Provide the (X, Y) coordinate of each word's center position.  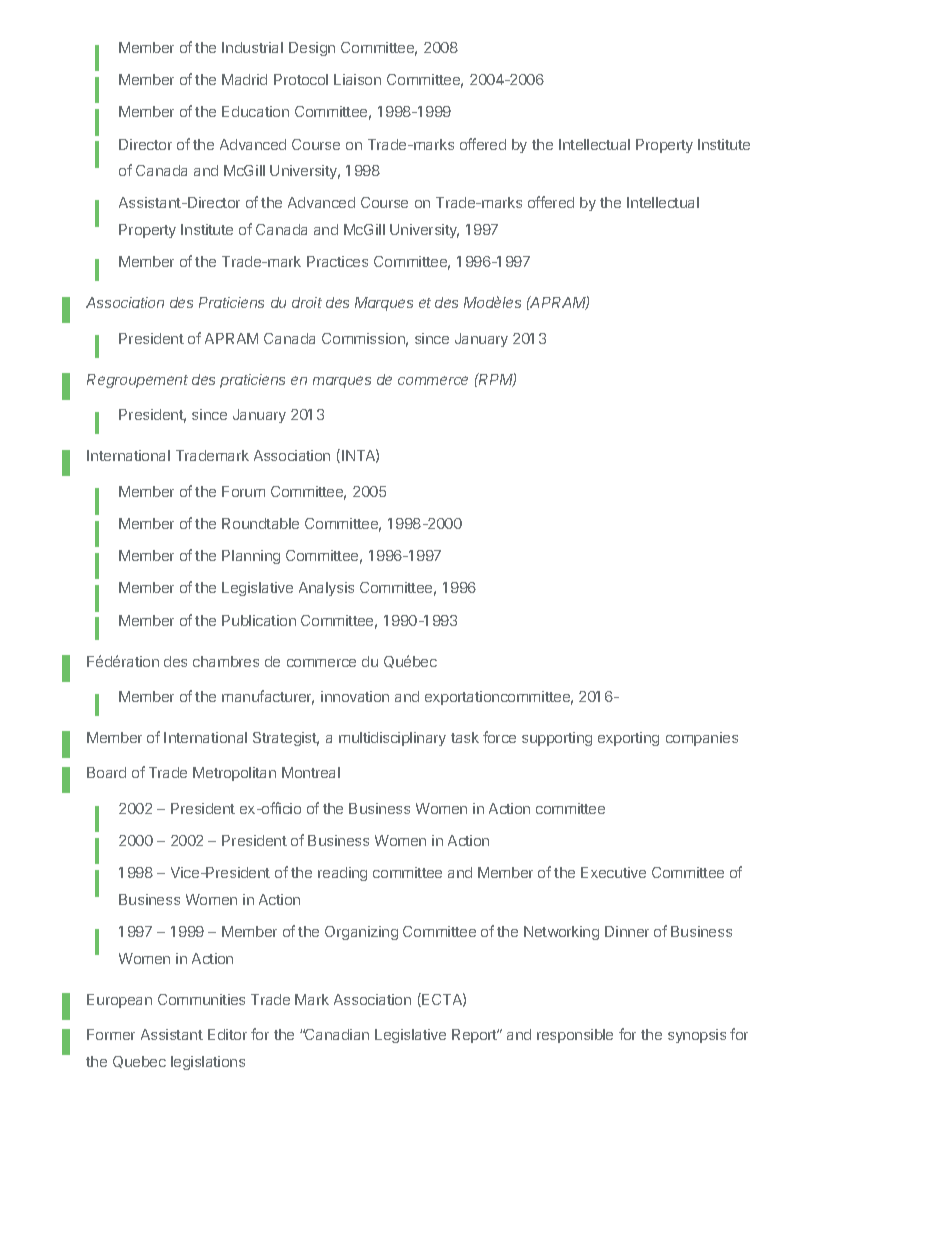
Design (312, 49)
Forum (243, 491)
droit (307, 302)
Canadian (336, 1034)
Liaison (357, 79)
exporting (628, 739)
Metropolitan (234, 774)
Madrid (244, 79)
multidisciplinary (392, 739)
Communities (201, 999)
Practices (337, 261)
